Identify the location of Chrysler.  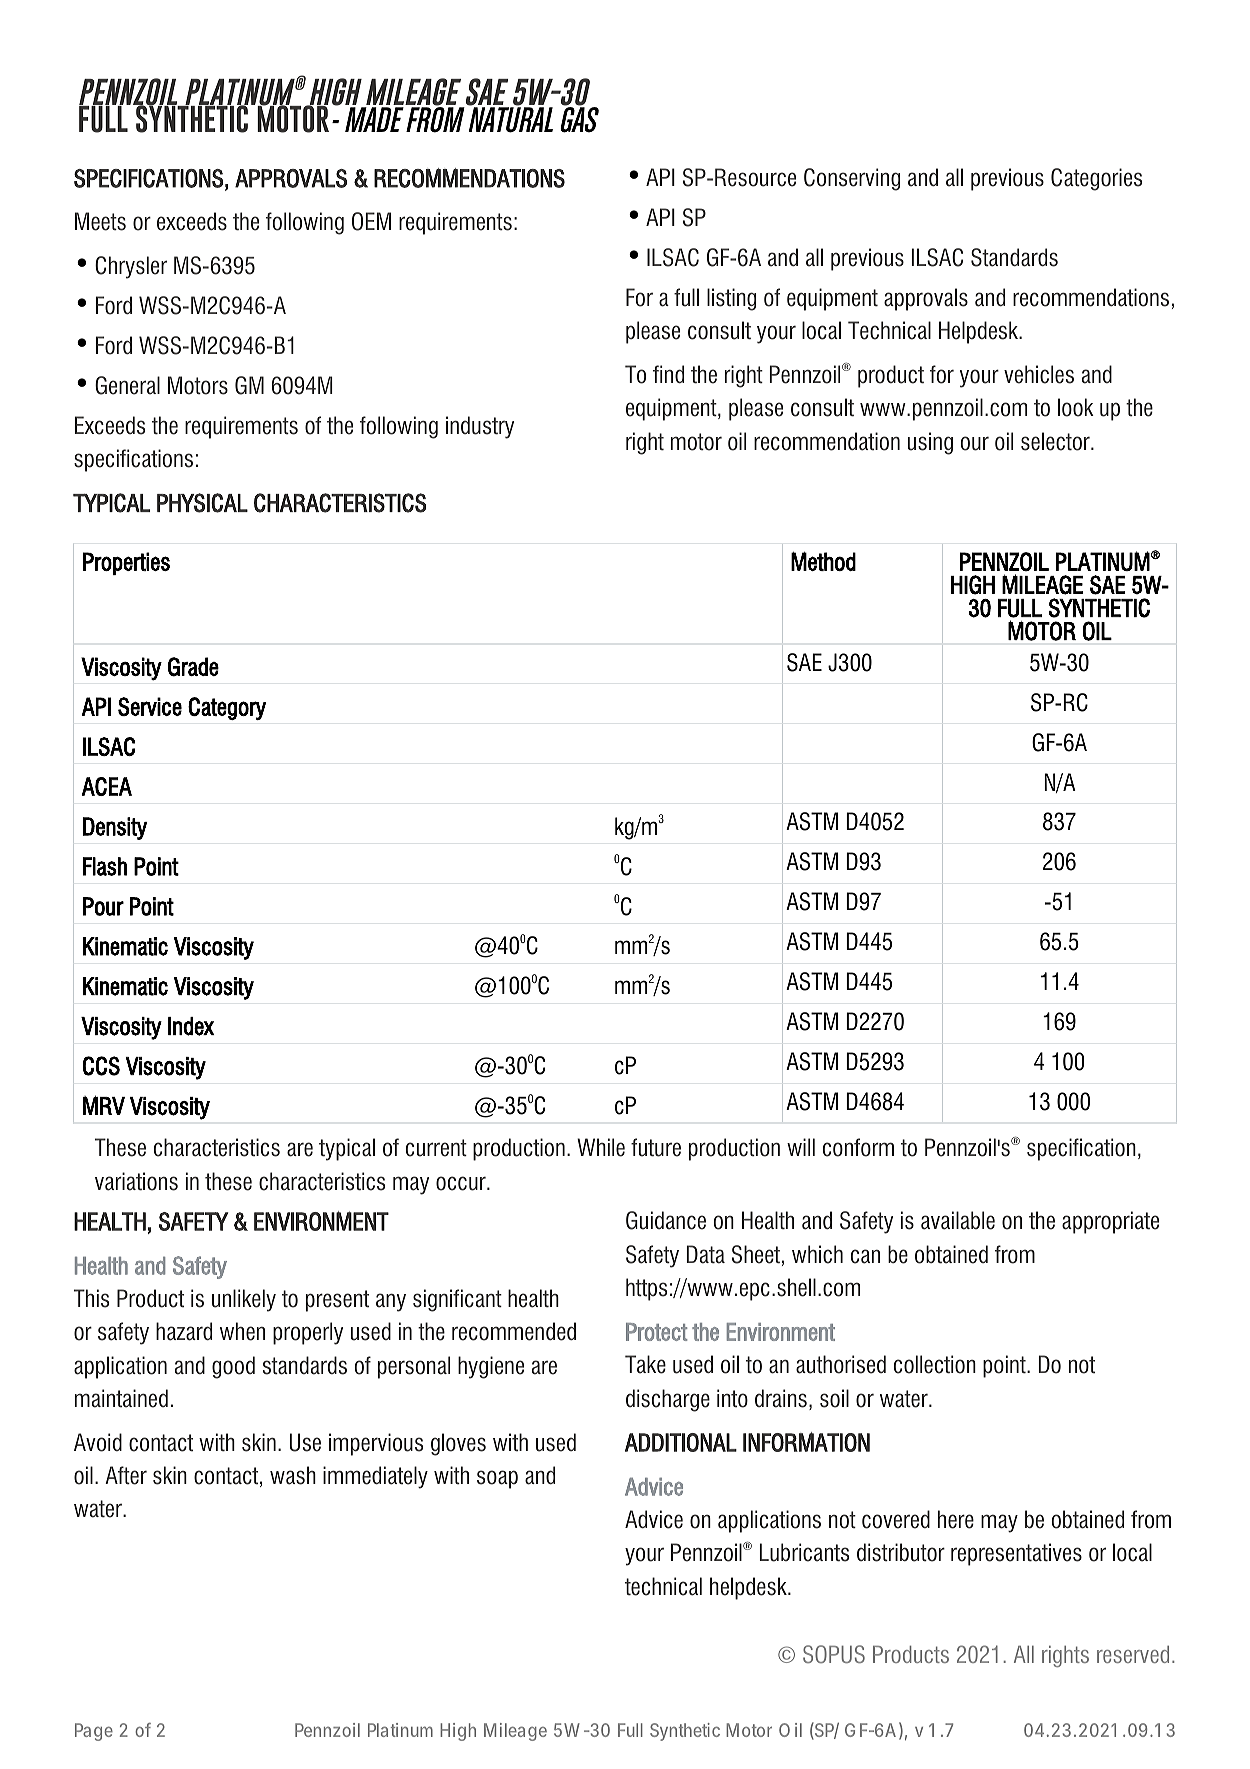
(131, 267).
